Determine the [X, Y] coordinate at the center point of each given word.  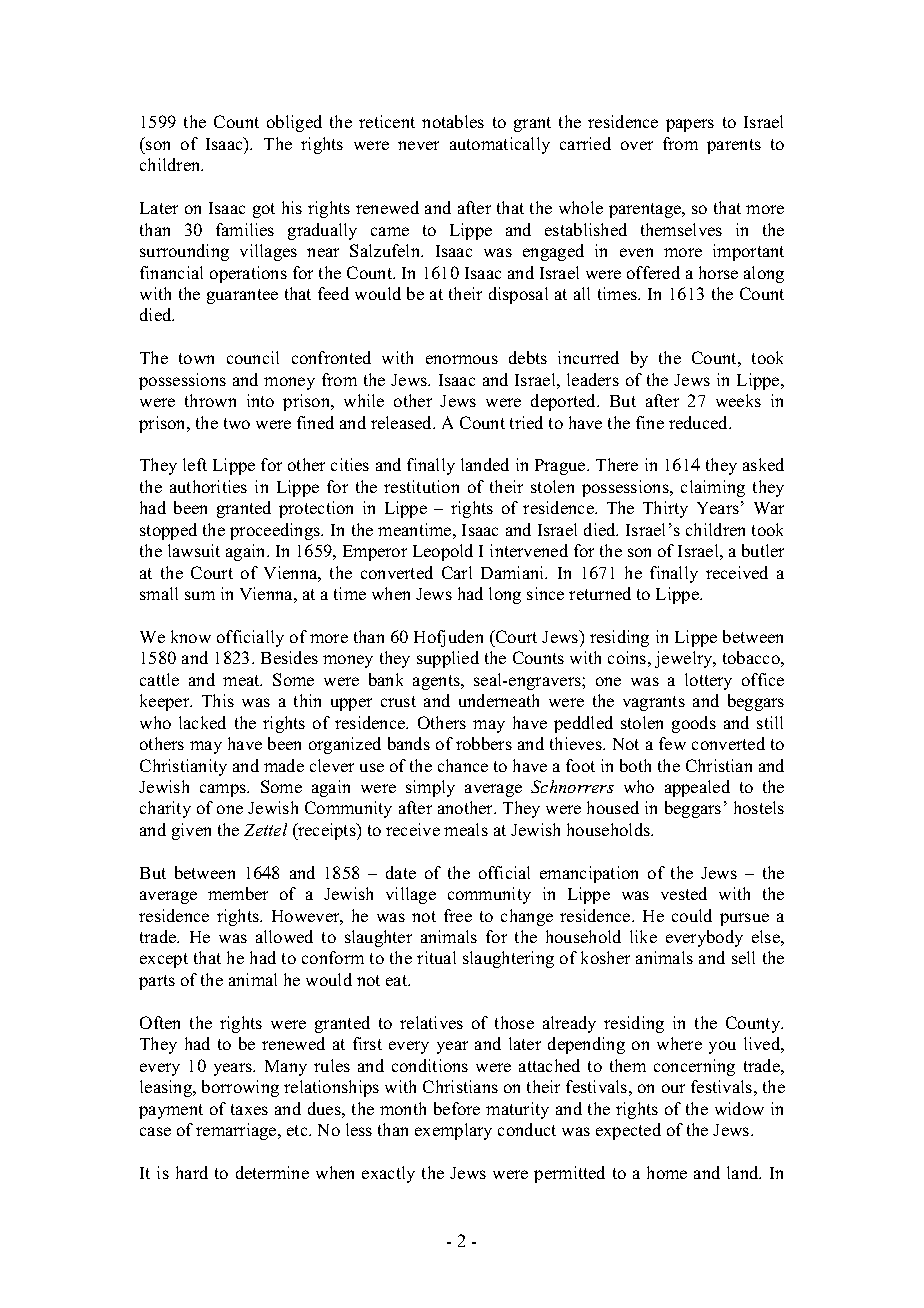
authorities [208, 486]
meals [466, 829]
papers [690, 125]
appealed [697, 788]
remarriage [237, 1131]
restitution [421, 486]
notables [453, 121]
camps [224, 790]
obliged [294, 123]
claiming [713, 488]
